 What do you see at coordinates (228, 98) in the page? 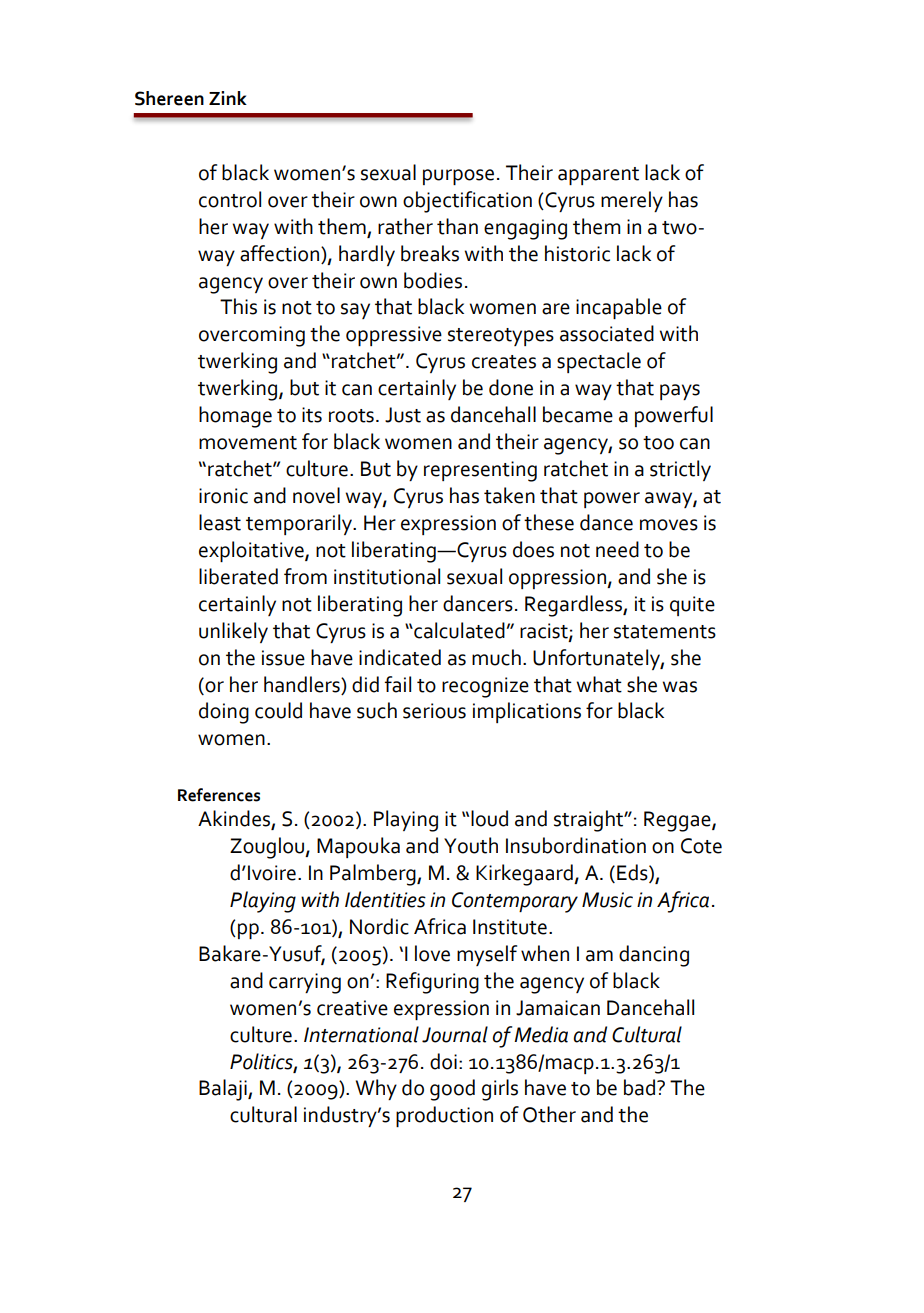
I see `Zink` at bounding box center [228, 98].
